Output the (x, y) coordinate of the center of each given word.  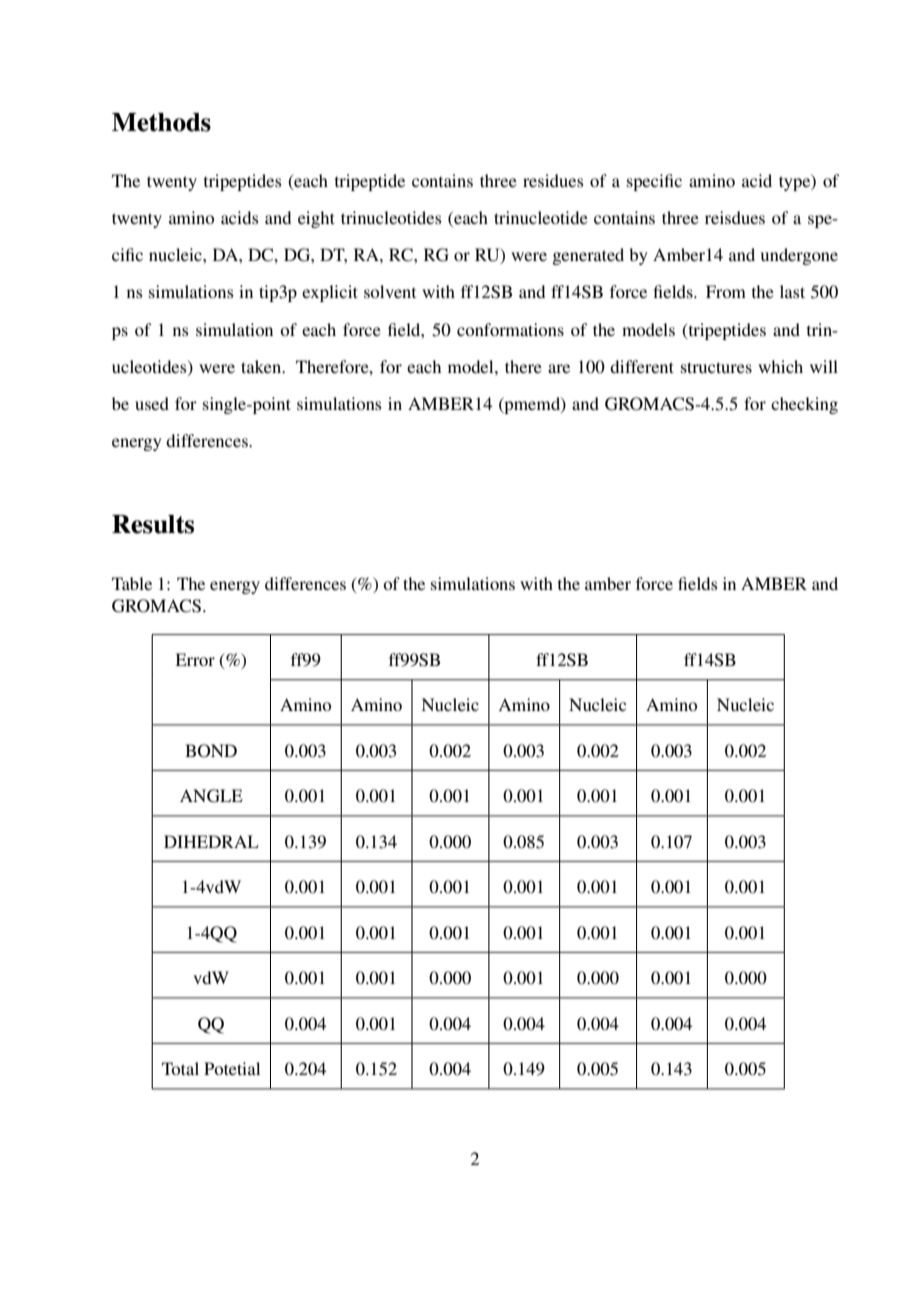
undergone (799, 256)
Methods (161, 122)
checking (804, 405)
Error (195, 659)
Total (180, 1068)
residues (553, 180)
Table (132, 583)
